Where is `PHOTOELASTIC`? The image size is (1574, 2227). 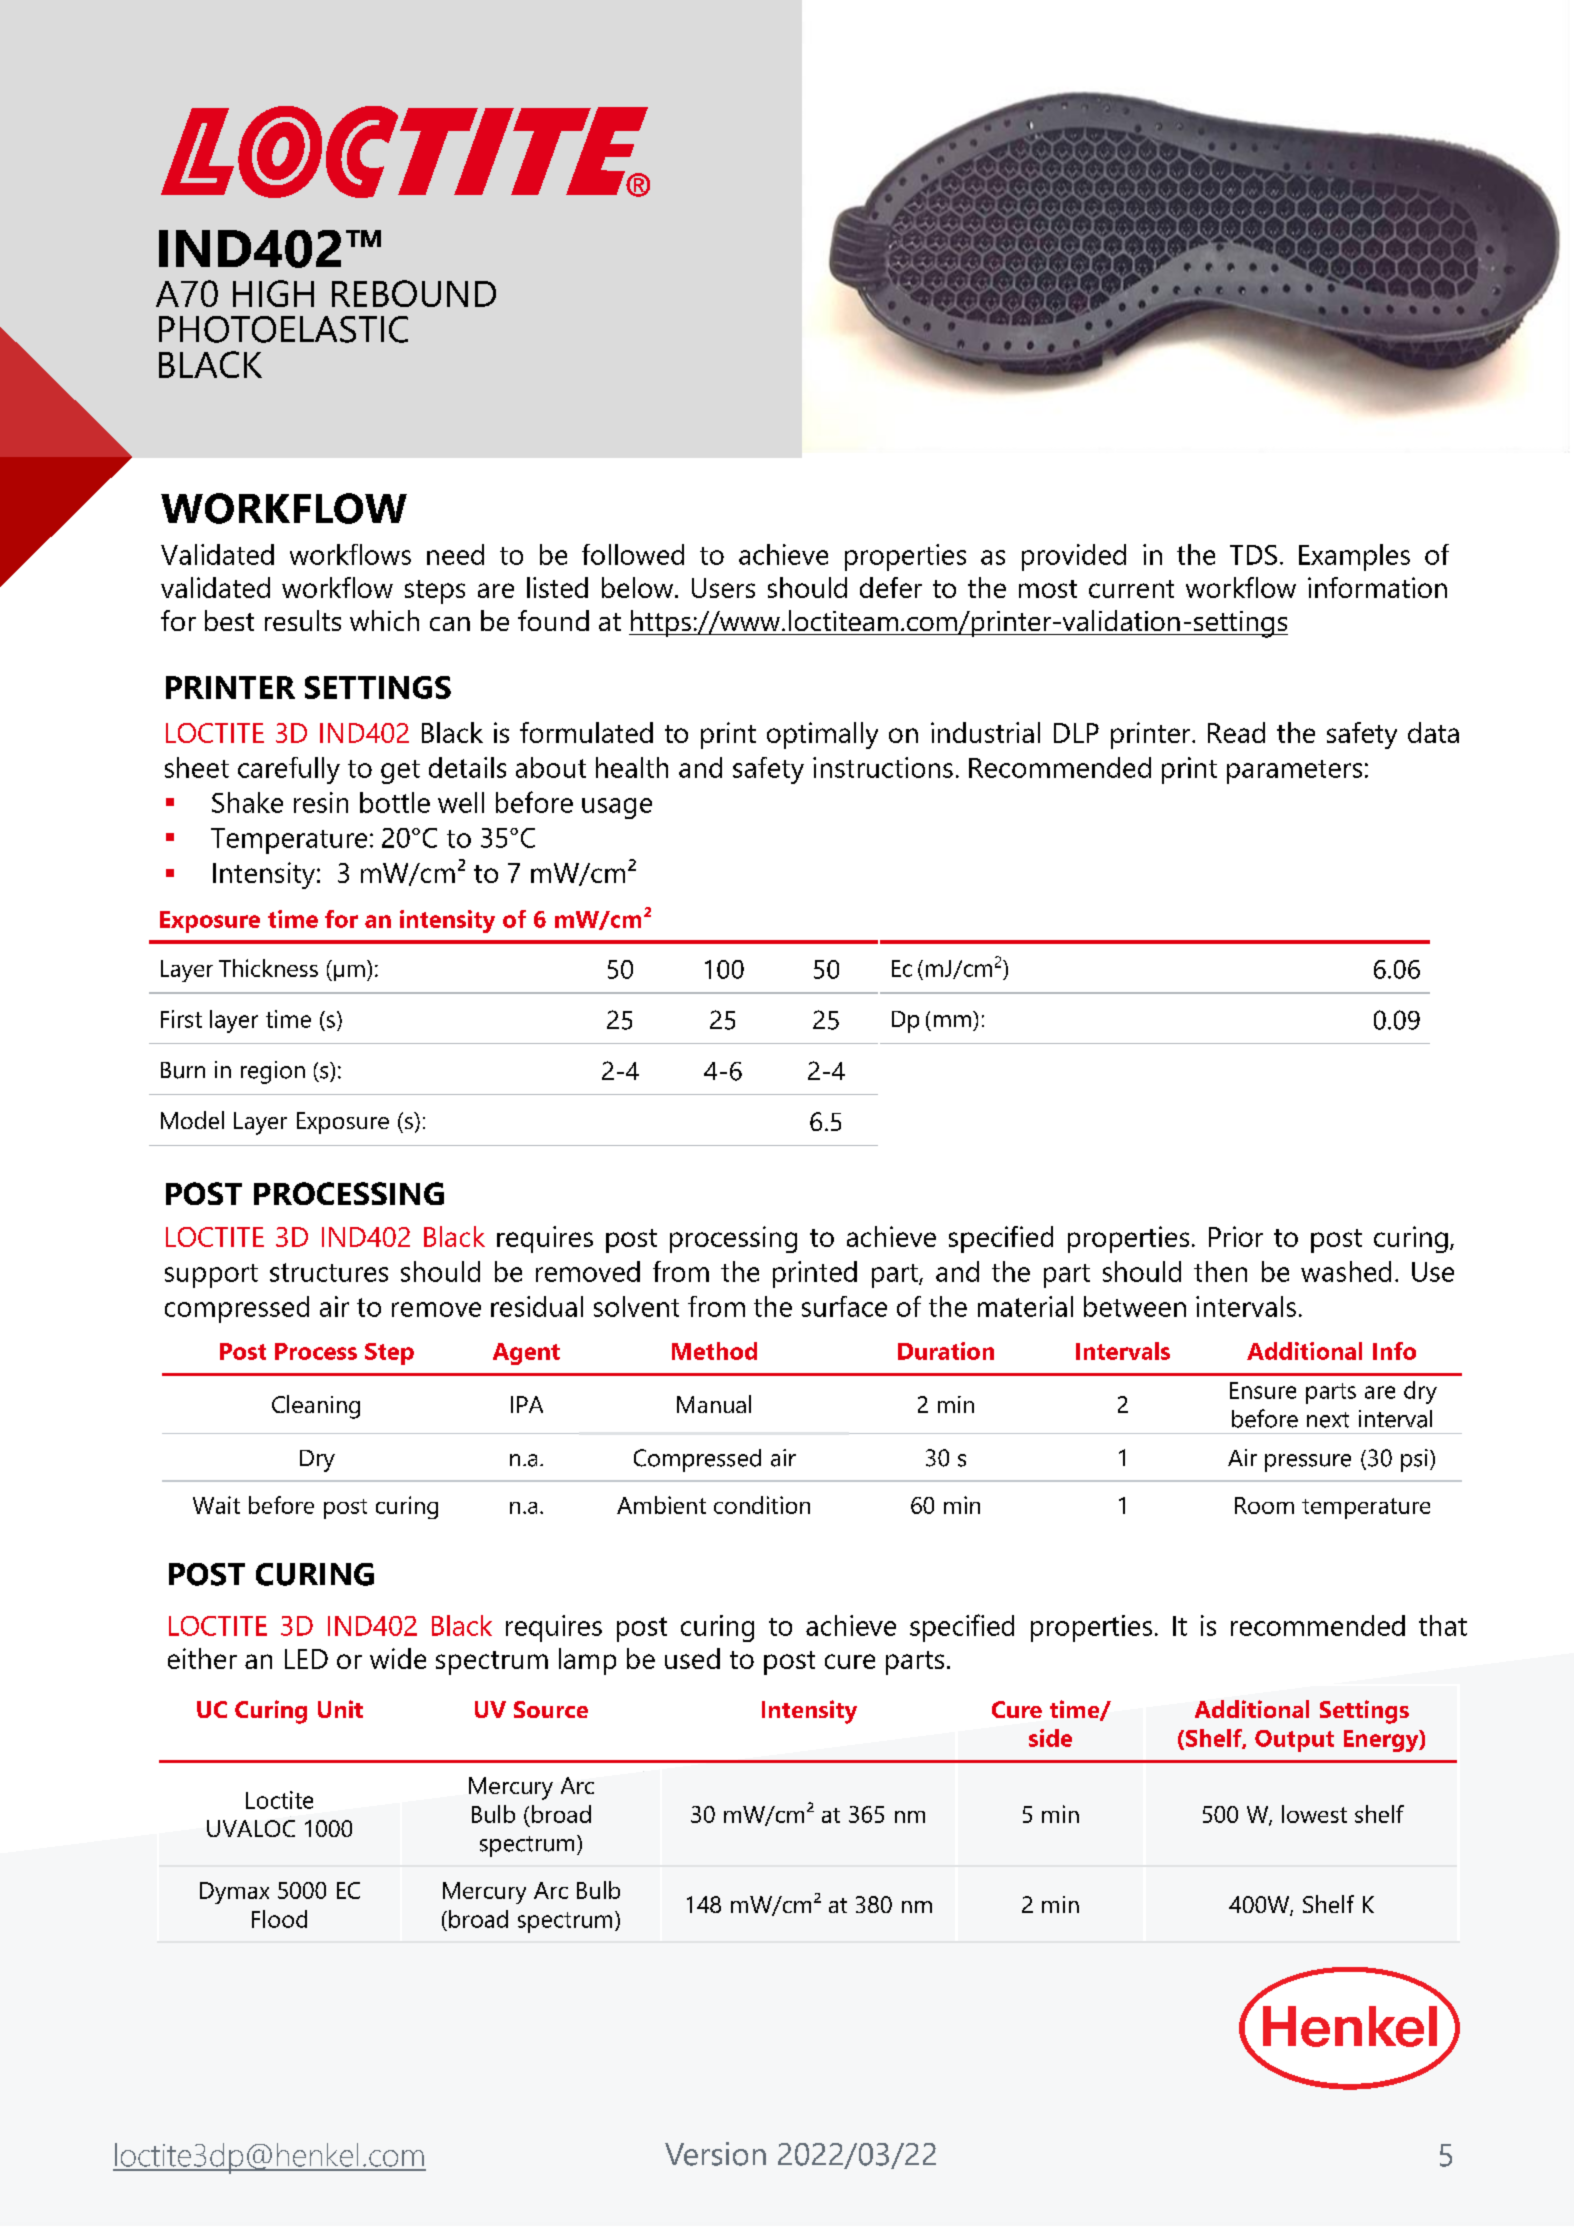 PHOTOELASTIC is located at coordinates (283, 329).
